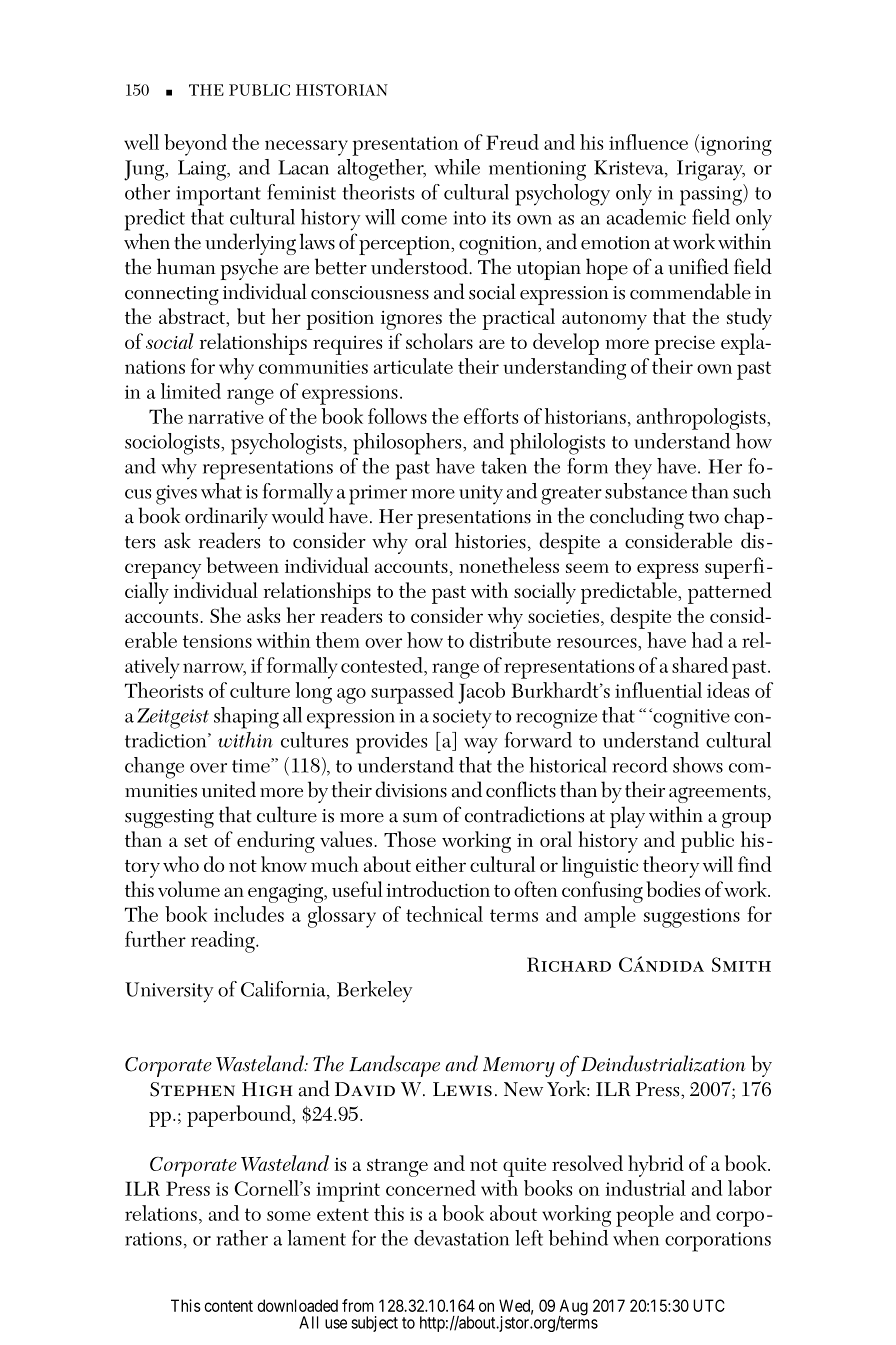 This screenshot has height=1345, width=896. What do you see at coordinates (457, 167) in the screenshot?
I see `while` at bounding box center [457, 167].
